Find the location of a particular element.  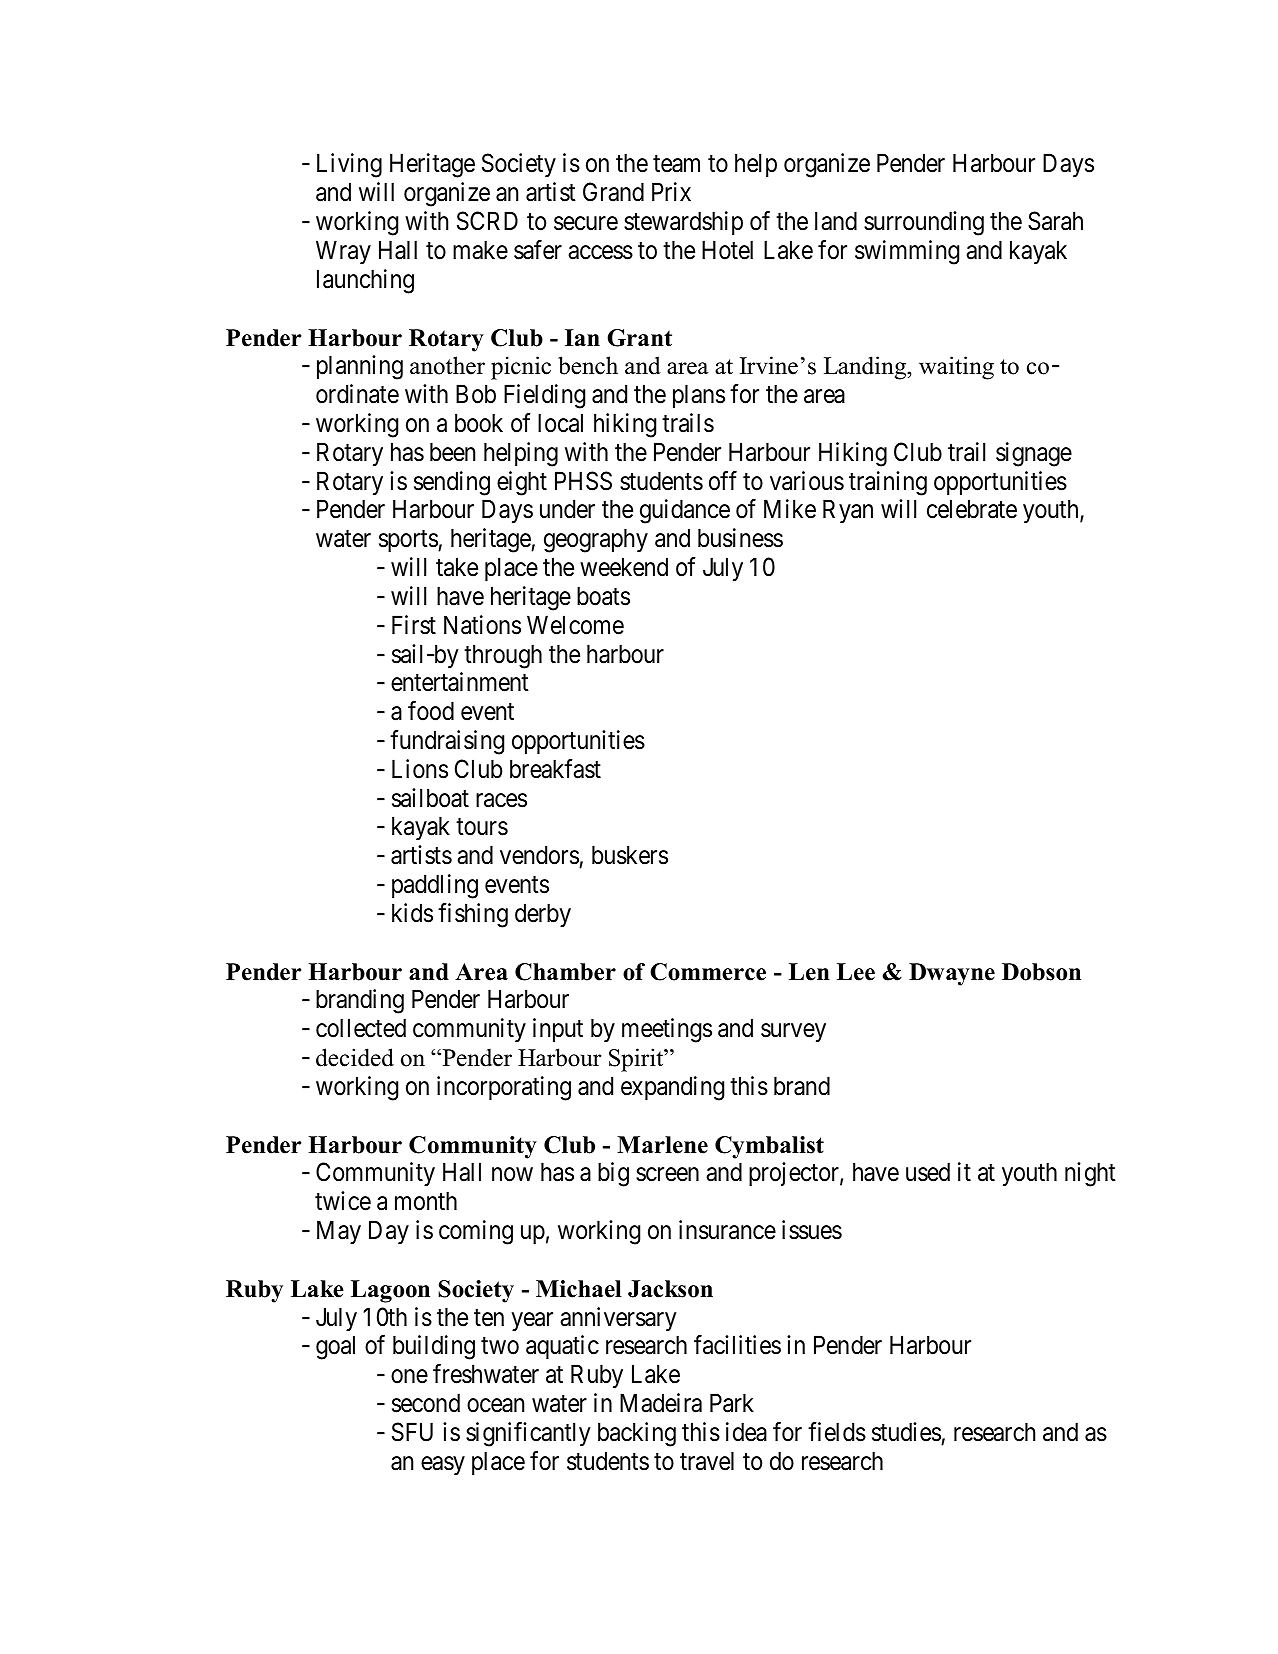

expanding is located at coordinates (672, 1088).
